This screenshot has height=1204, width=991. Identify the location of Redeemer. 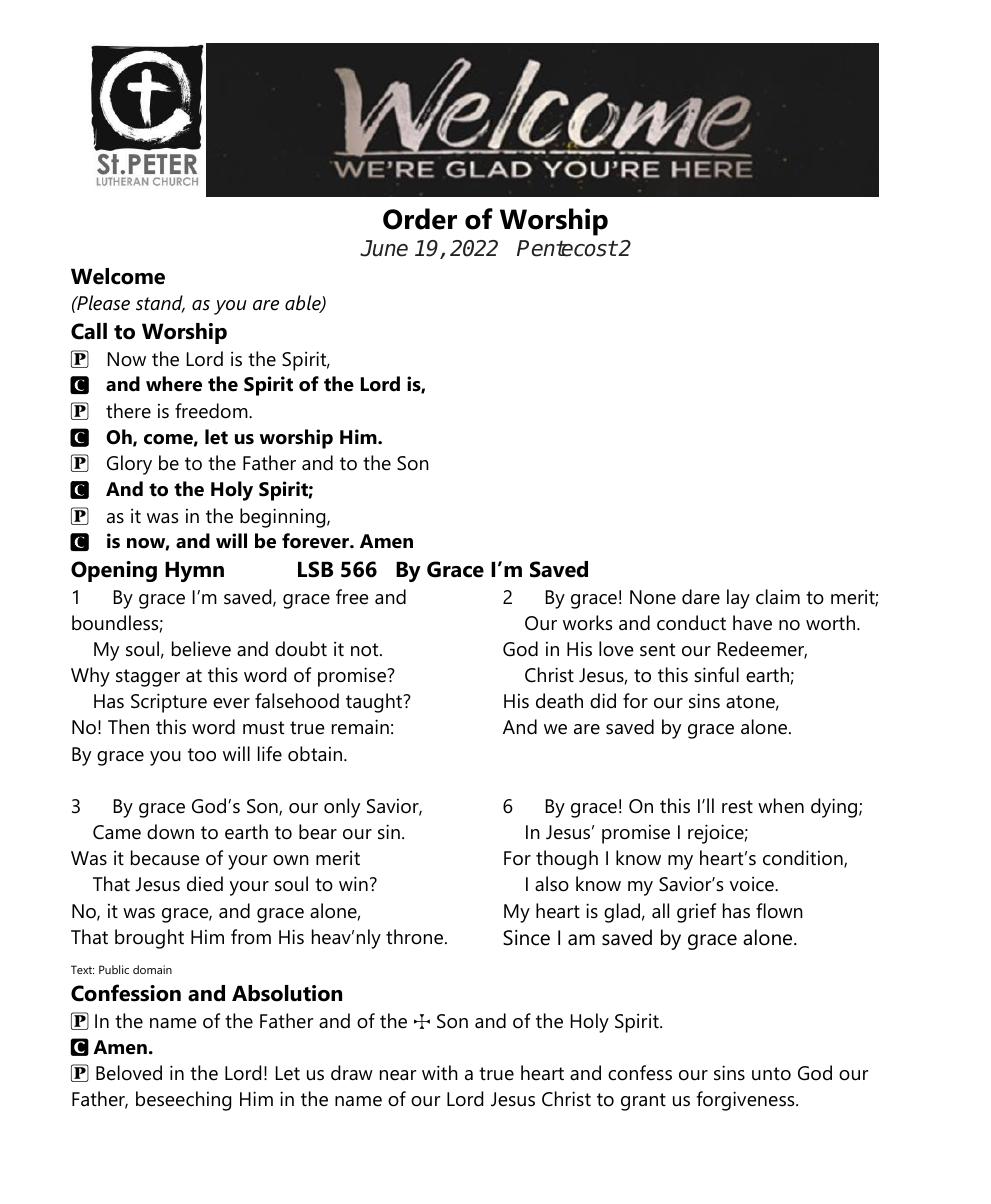
(762, 650).
